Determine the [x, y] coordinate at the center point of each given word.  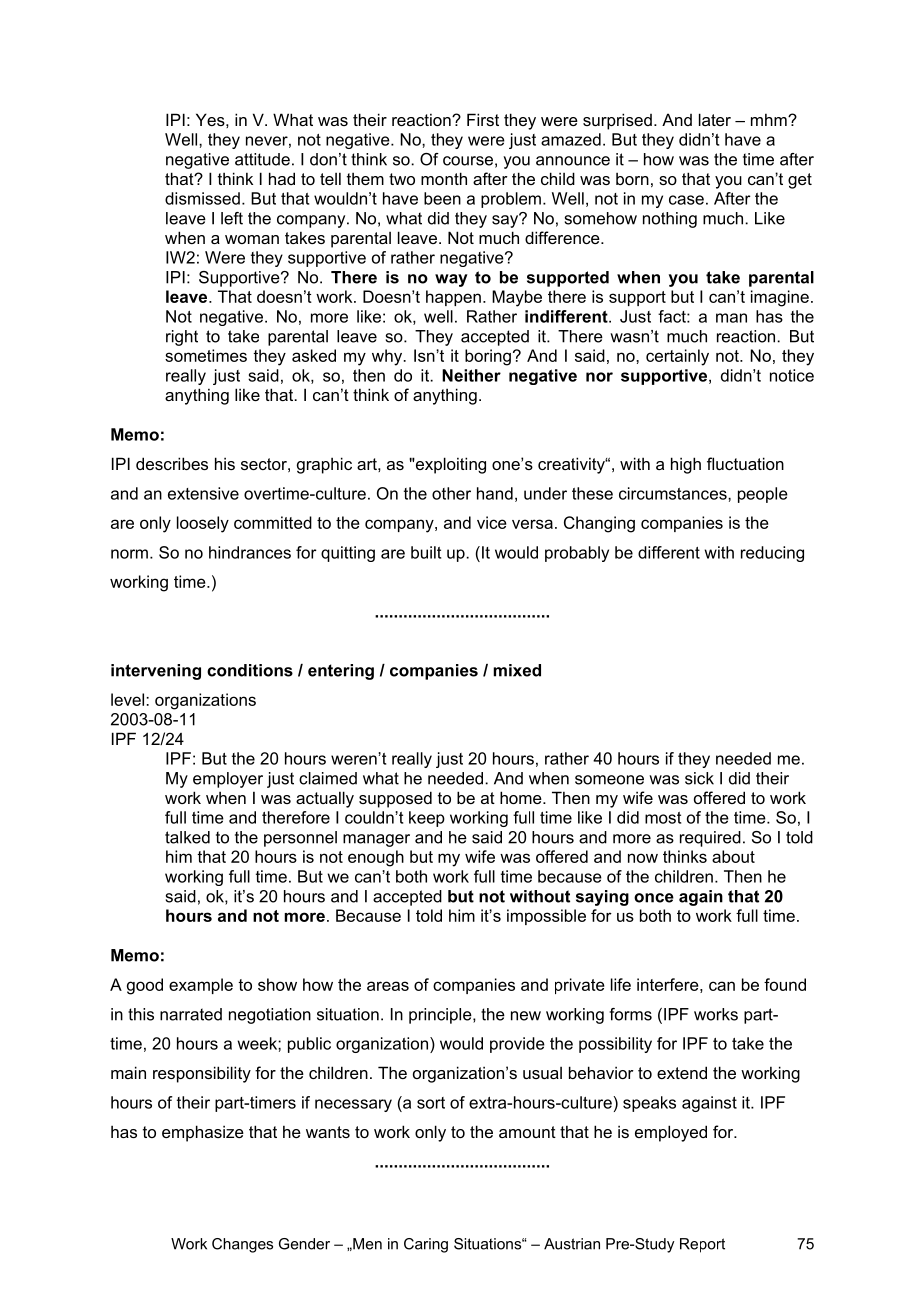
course [468, 161]
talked [187, 837]
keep [427, 819]
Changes [242, 1245]
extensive [203, 493]
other [451, 493]
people [763, 495]
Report [702, 1245]
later [715, 119]
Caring [426, 1245]
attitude [262, 159]
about [733, 856]
